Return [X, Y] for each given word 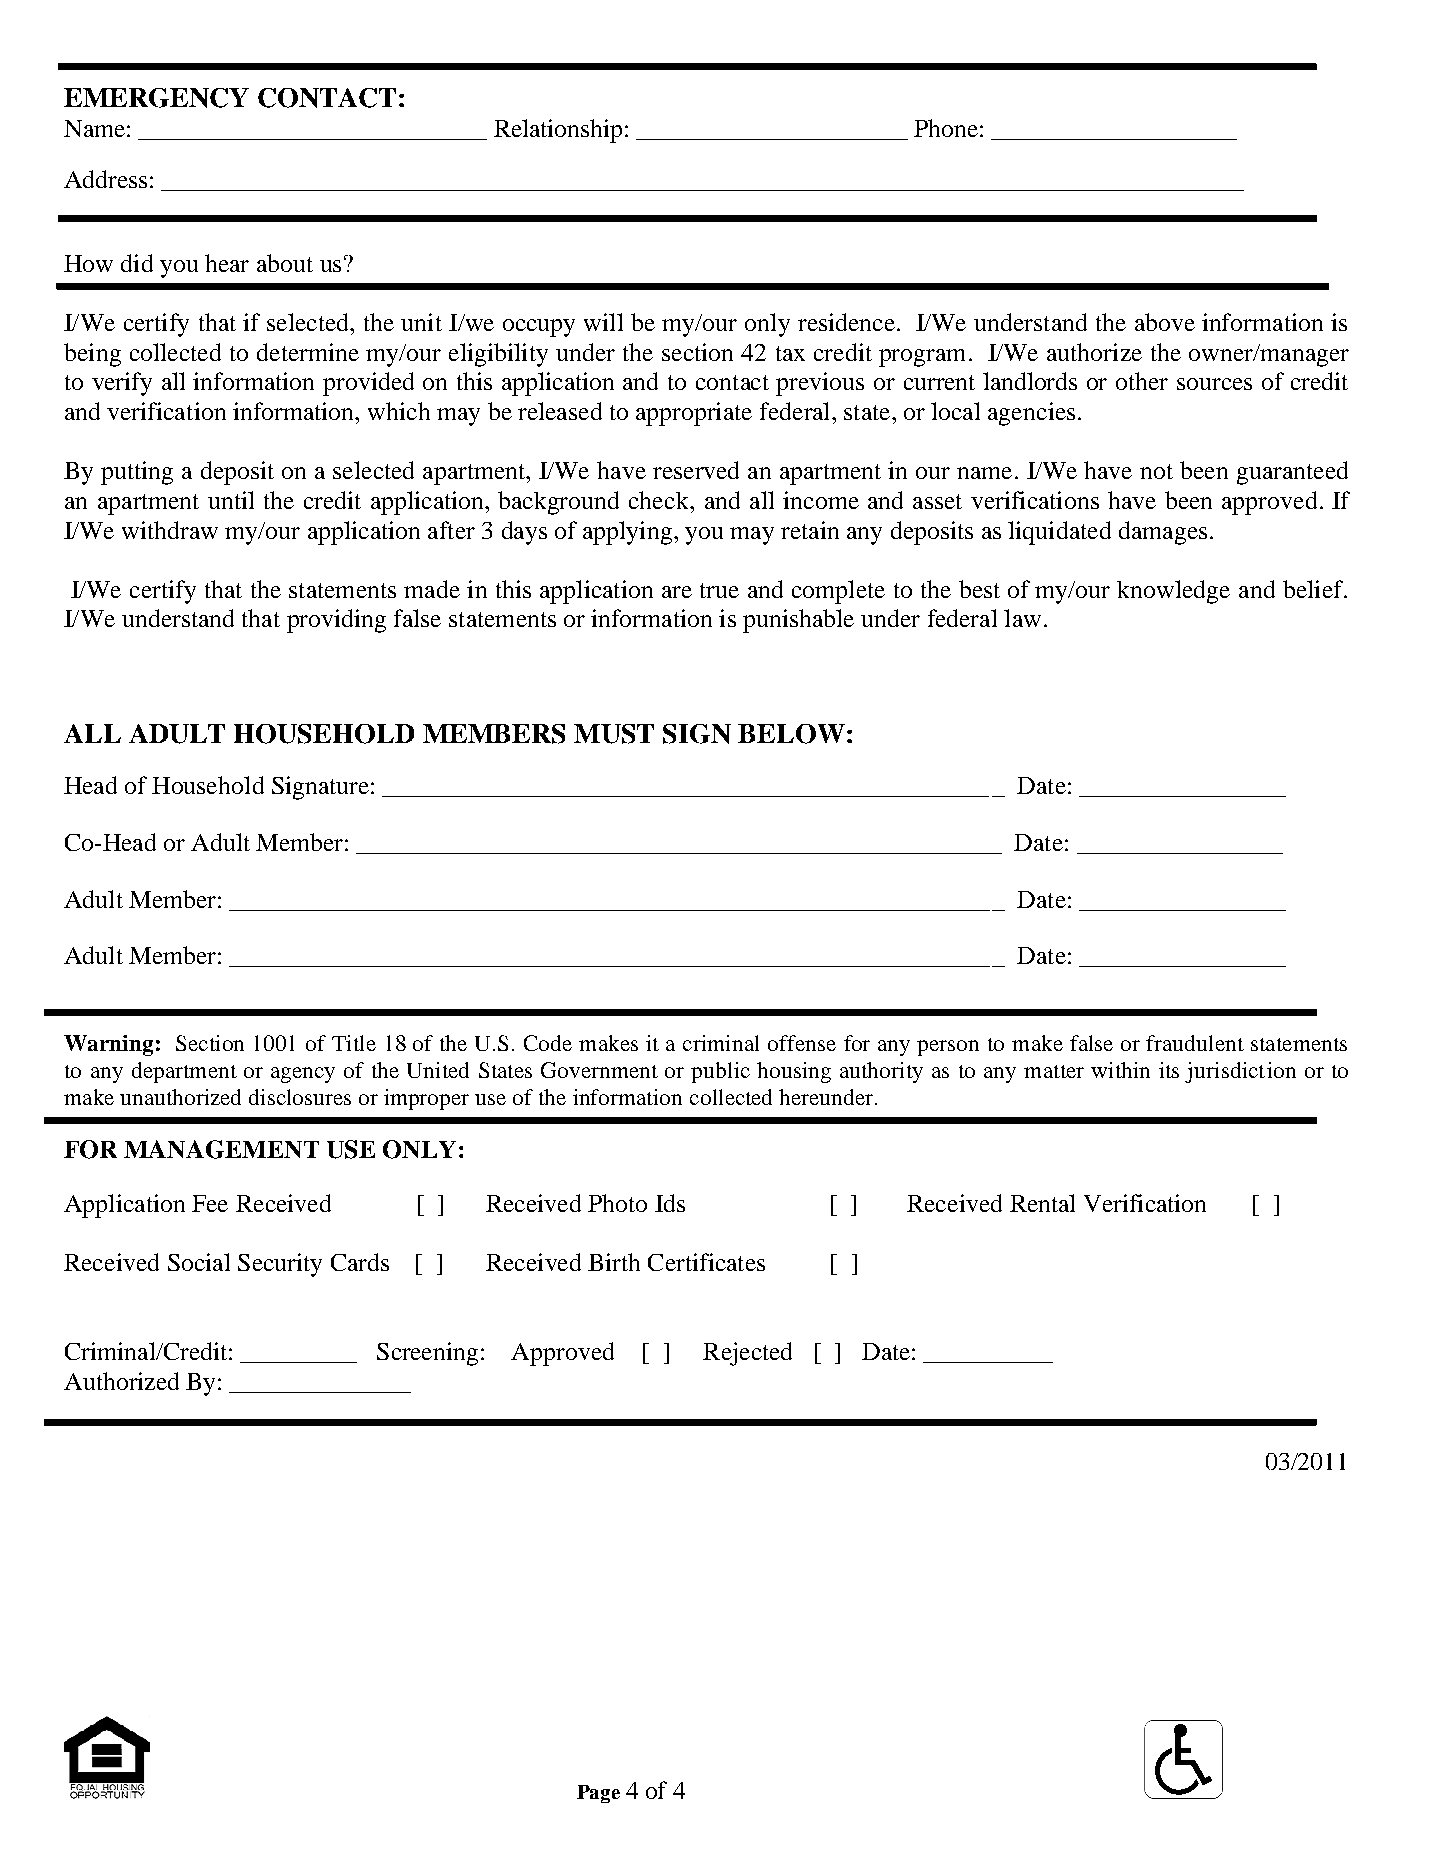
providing [336, 621]
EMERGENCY [156, 98]
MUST [614, 734]
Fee [210, 1203]
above [1165, 322]
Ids [670, 1203]
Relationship [560, 131]
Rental [1042, 1203]
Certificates [706, 1262]
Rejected [747, 1354]
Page [598, 1794]
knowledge [1173, 592]
